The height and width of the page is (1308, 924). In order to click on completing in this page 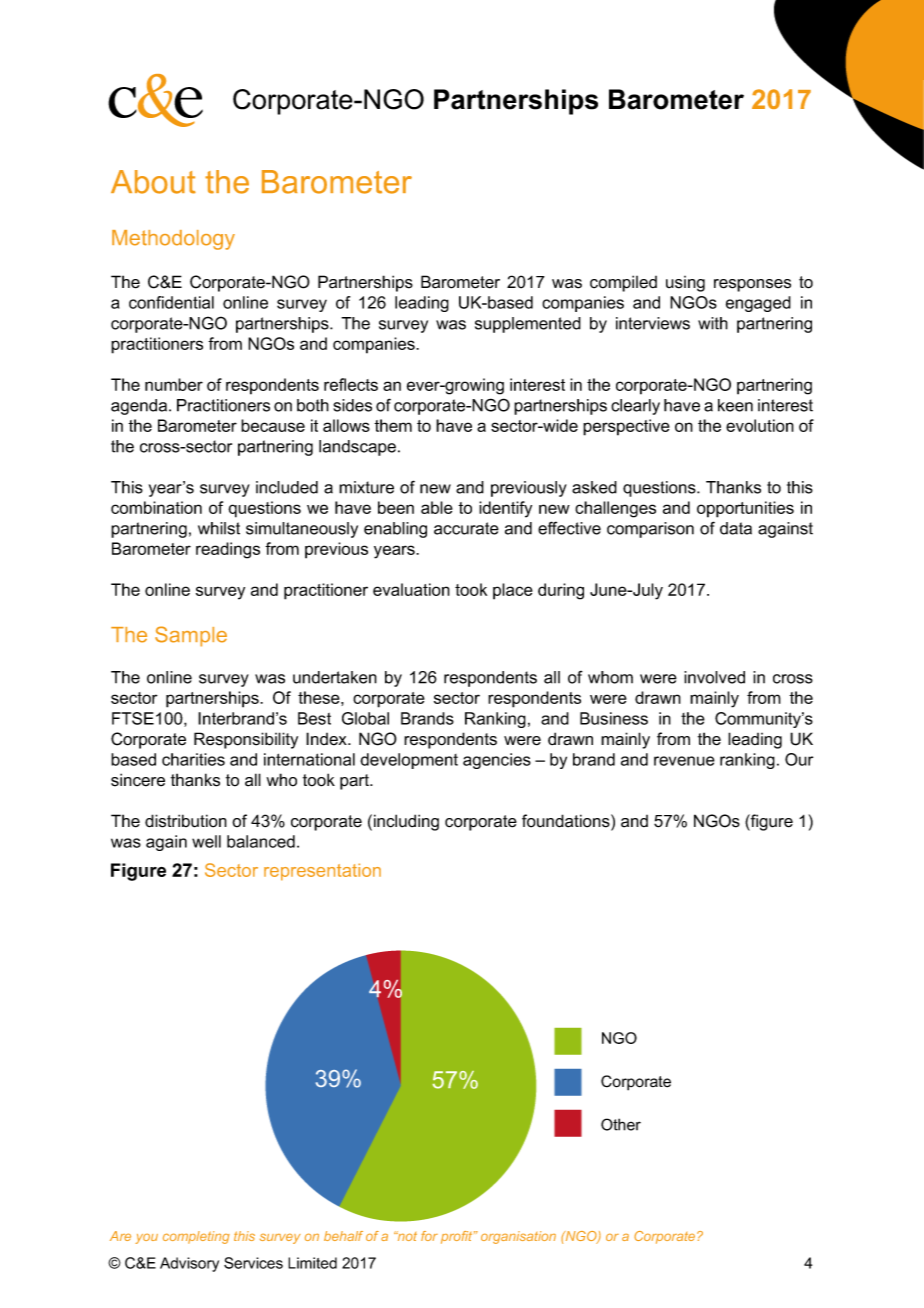, I will do `click(196, 1237)`.
